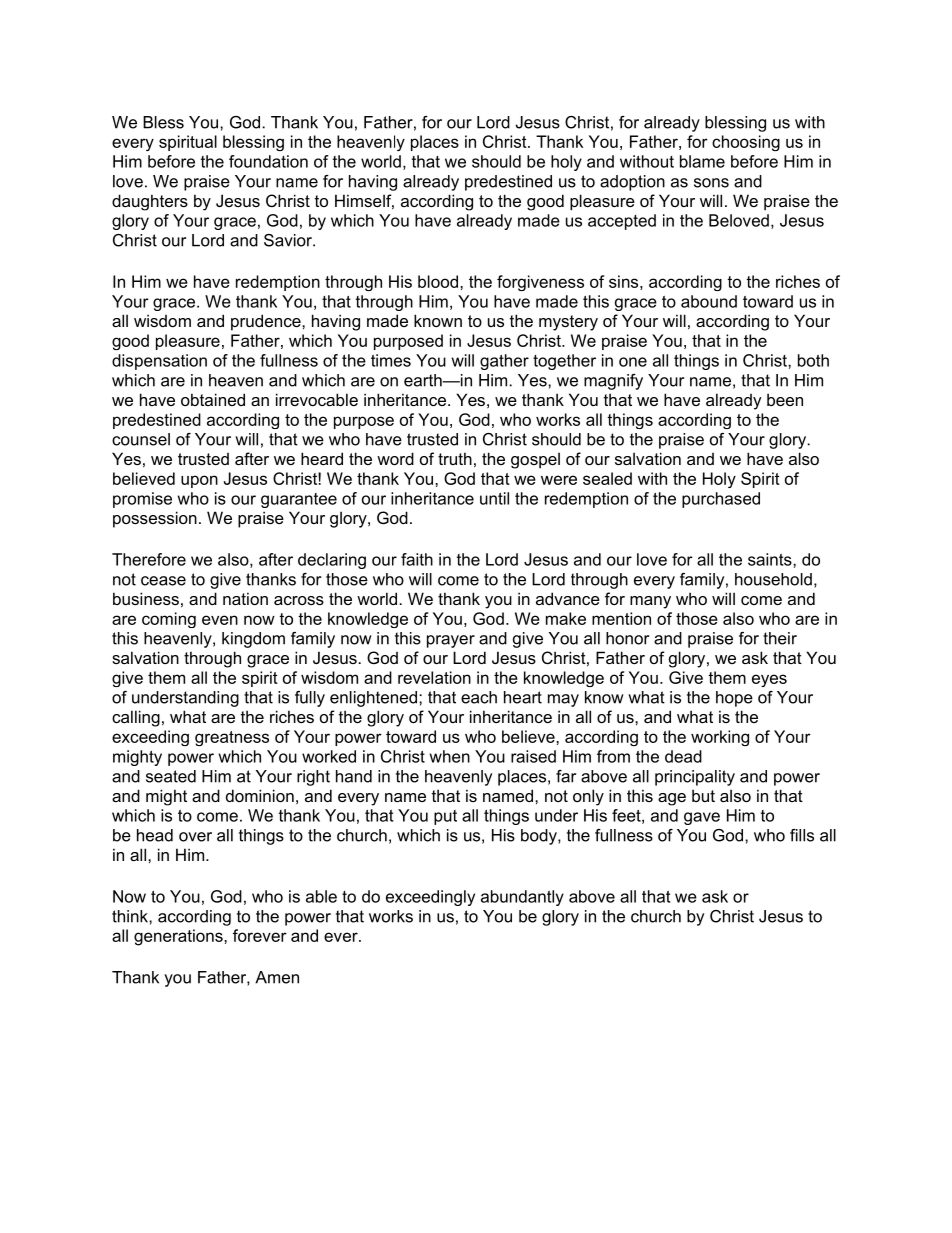  Describe the element at coordinates (213, 399) in the image. I see `obtained` at that location.
